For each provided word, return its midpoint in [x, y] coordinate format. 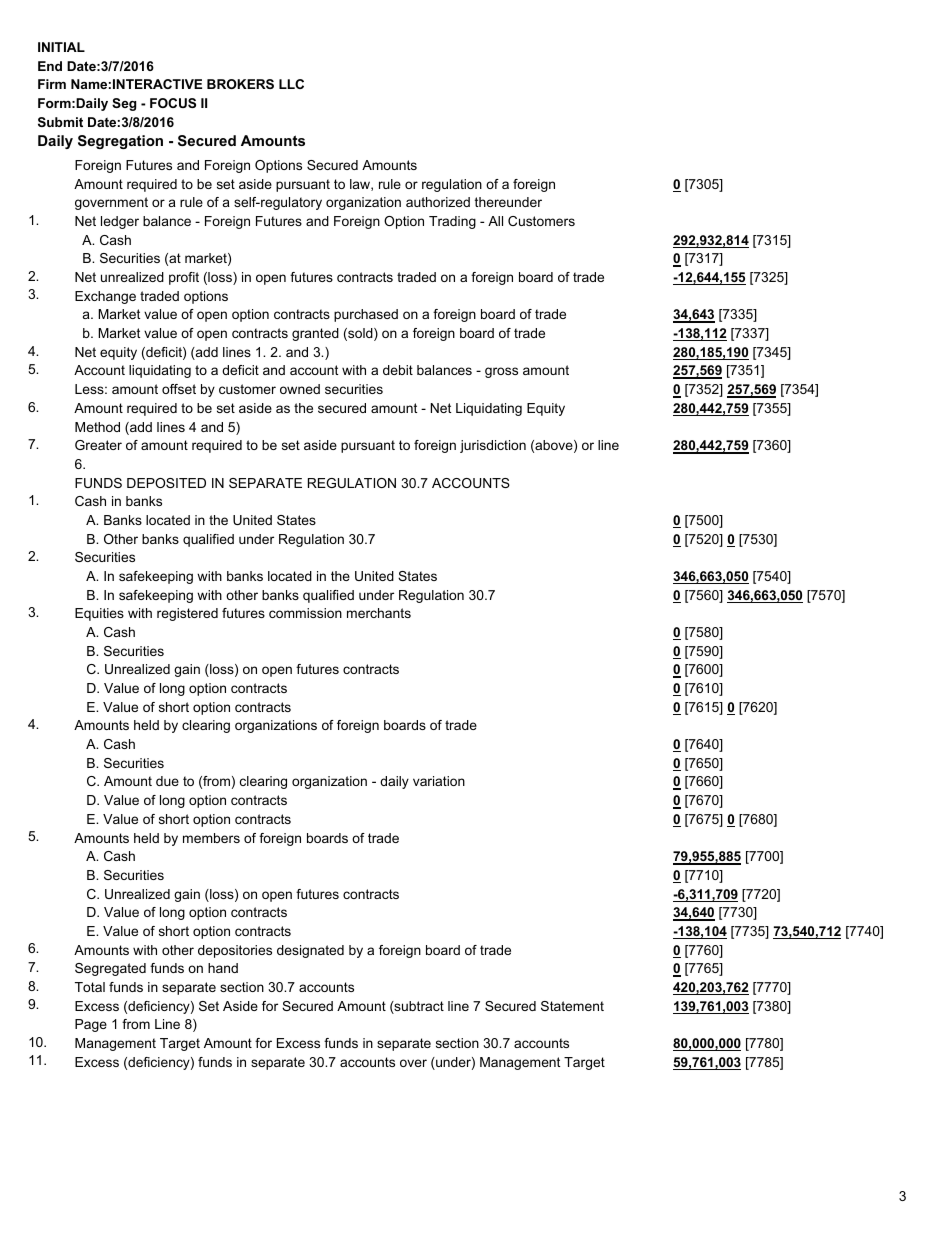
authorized [438, 202]
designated [310, 951]
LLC [291, 84]
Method [97, 427]
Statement [572, 1006]
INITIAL [61, 47]
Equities [99, 614]
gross [501, 372]
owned [300, 389]
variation [439, 781]
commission [305, 613]
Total [90, 987]
